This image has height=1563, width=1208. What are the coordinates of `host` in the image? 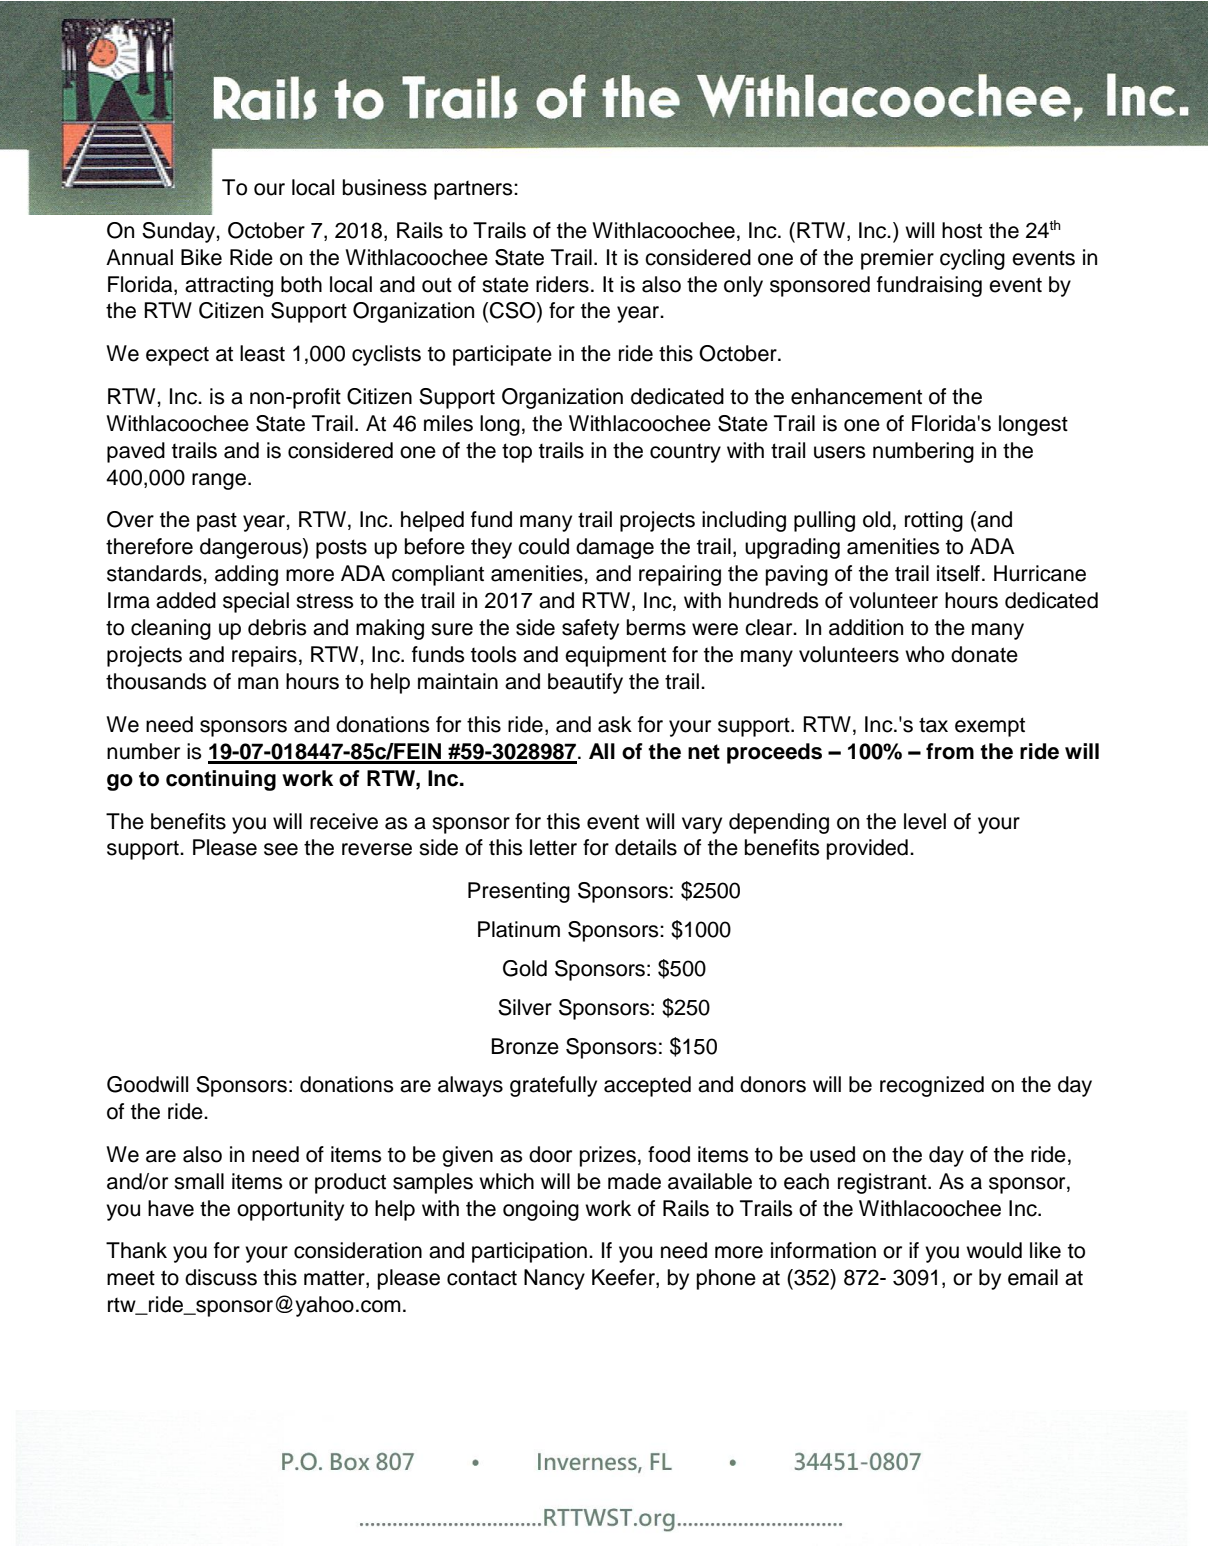 It's located at (962, 230).
